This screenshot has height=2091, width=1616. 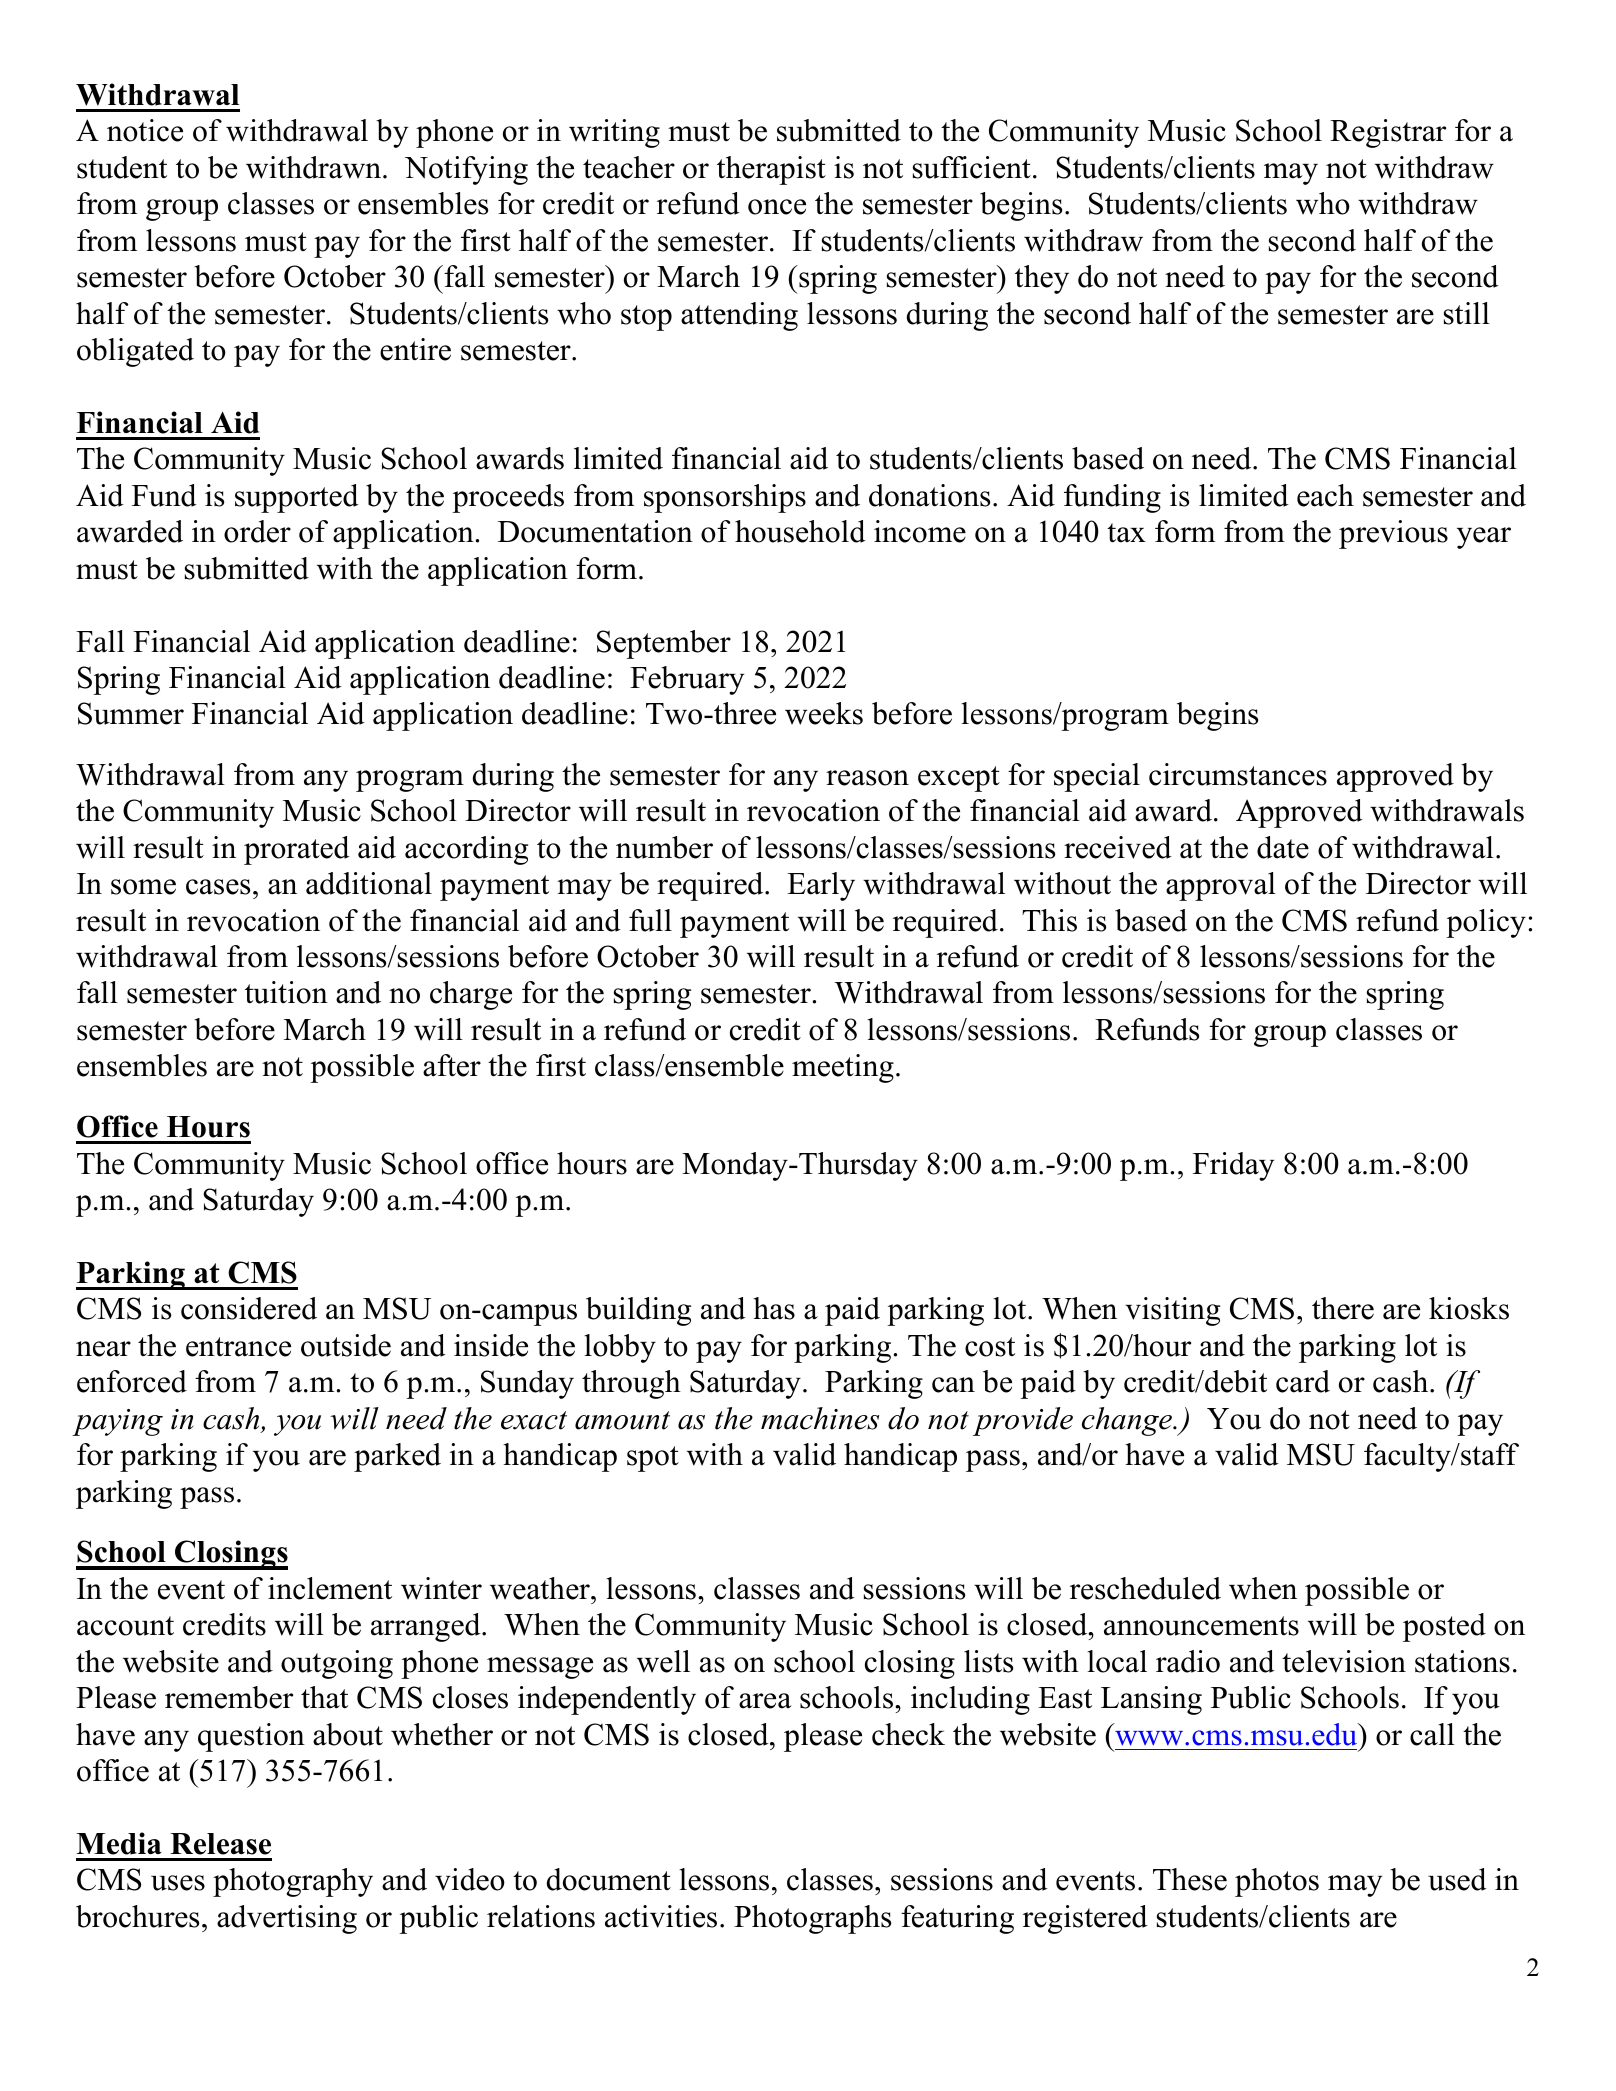 I want to click on Registrar, so click(x=1388, y=133).
